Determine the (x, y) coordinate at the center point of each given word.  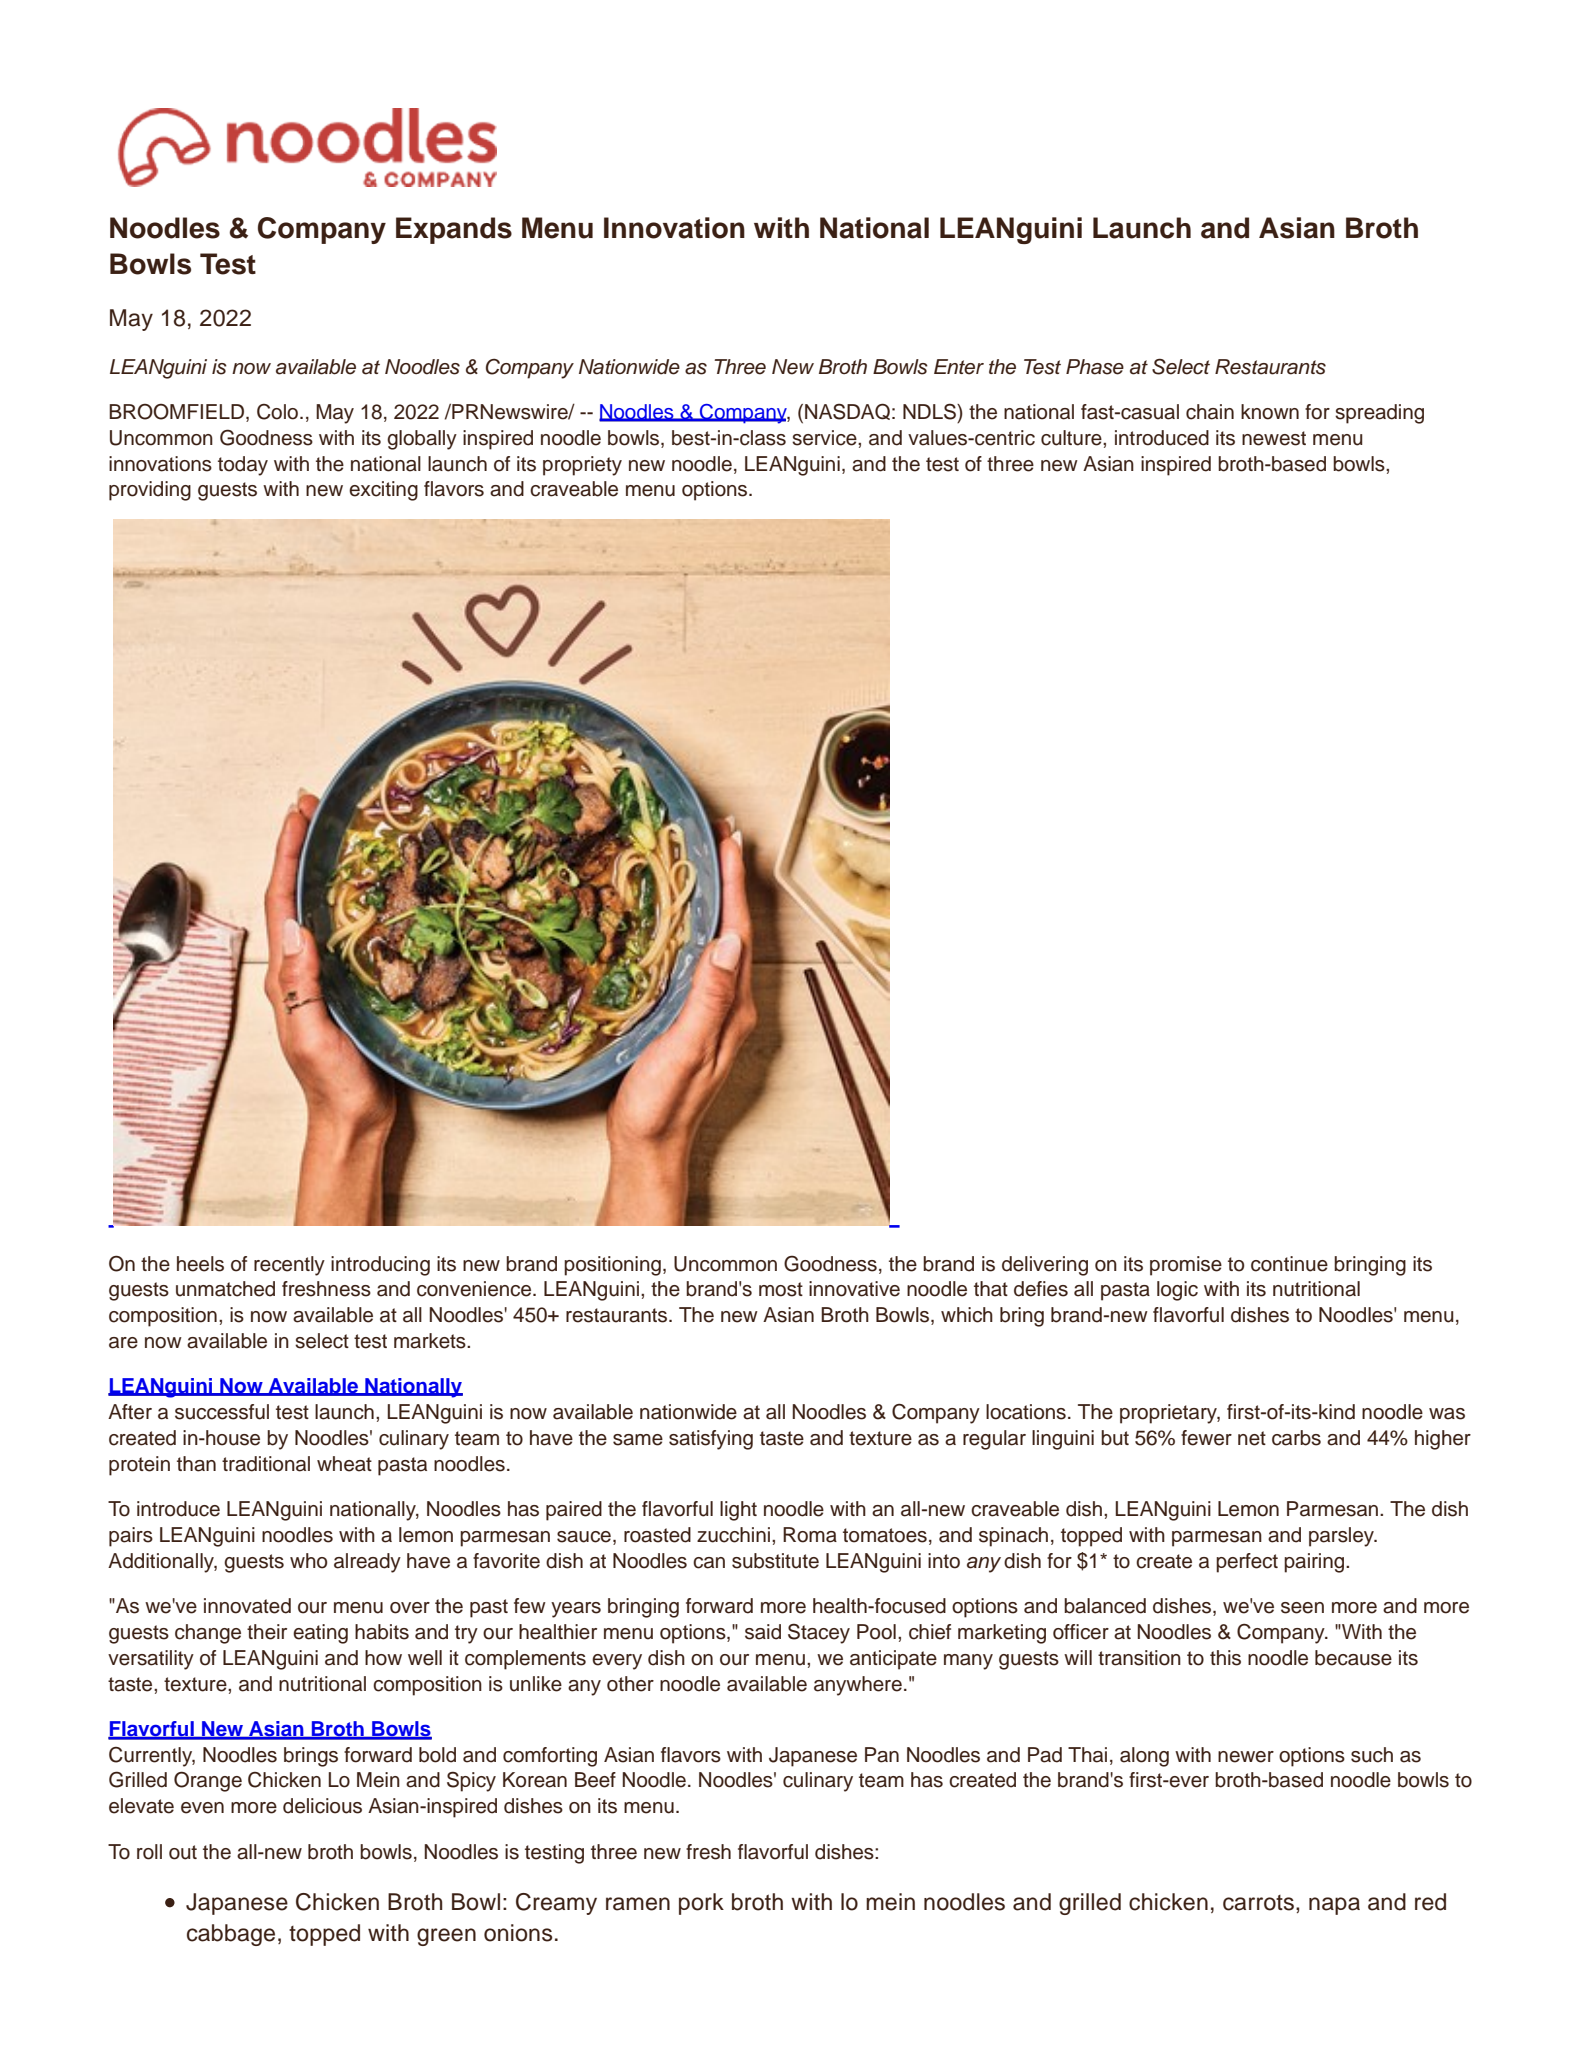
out (183, 1852)
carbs (1296, 1438)
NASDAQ (847, 411)
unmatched (225, 1289)
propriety (582, 466)
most (781, 1289)
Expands (454, 230)
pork (701, 1904)
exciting (383, 491)
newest (1274, 438)
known (1270, 412)
